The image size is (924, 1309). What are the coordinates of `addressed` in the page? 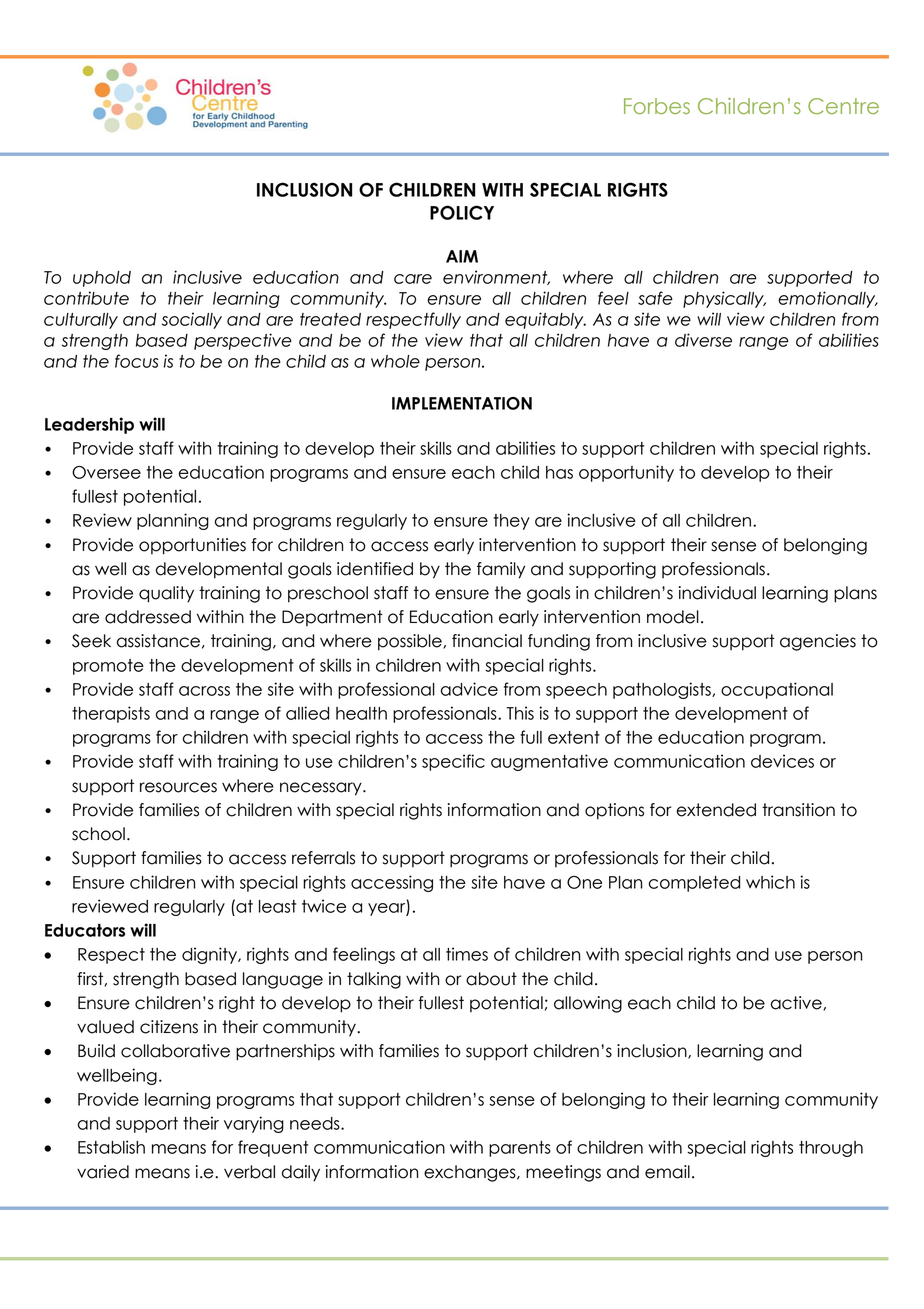 It's located at (148, 617).
